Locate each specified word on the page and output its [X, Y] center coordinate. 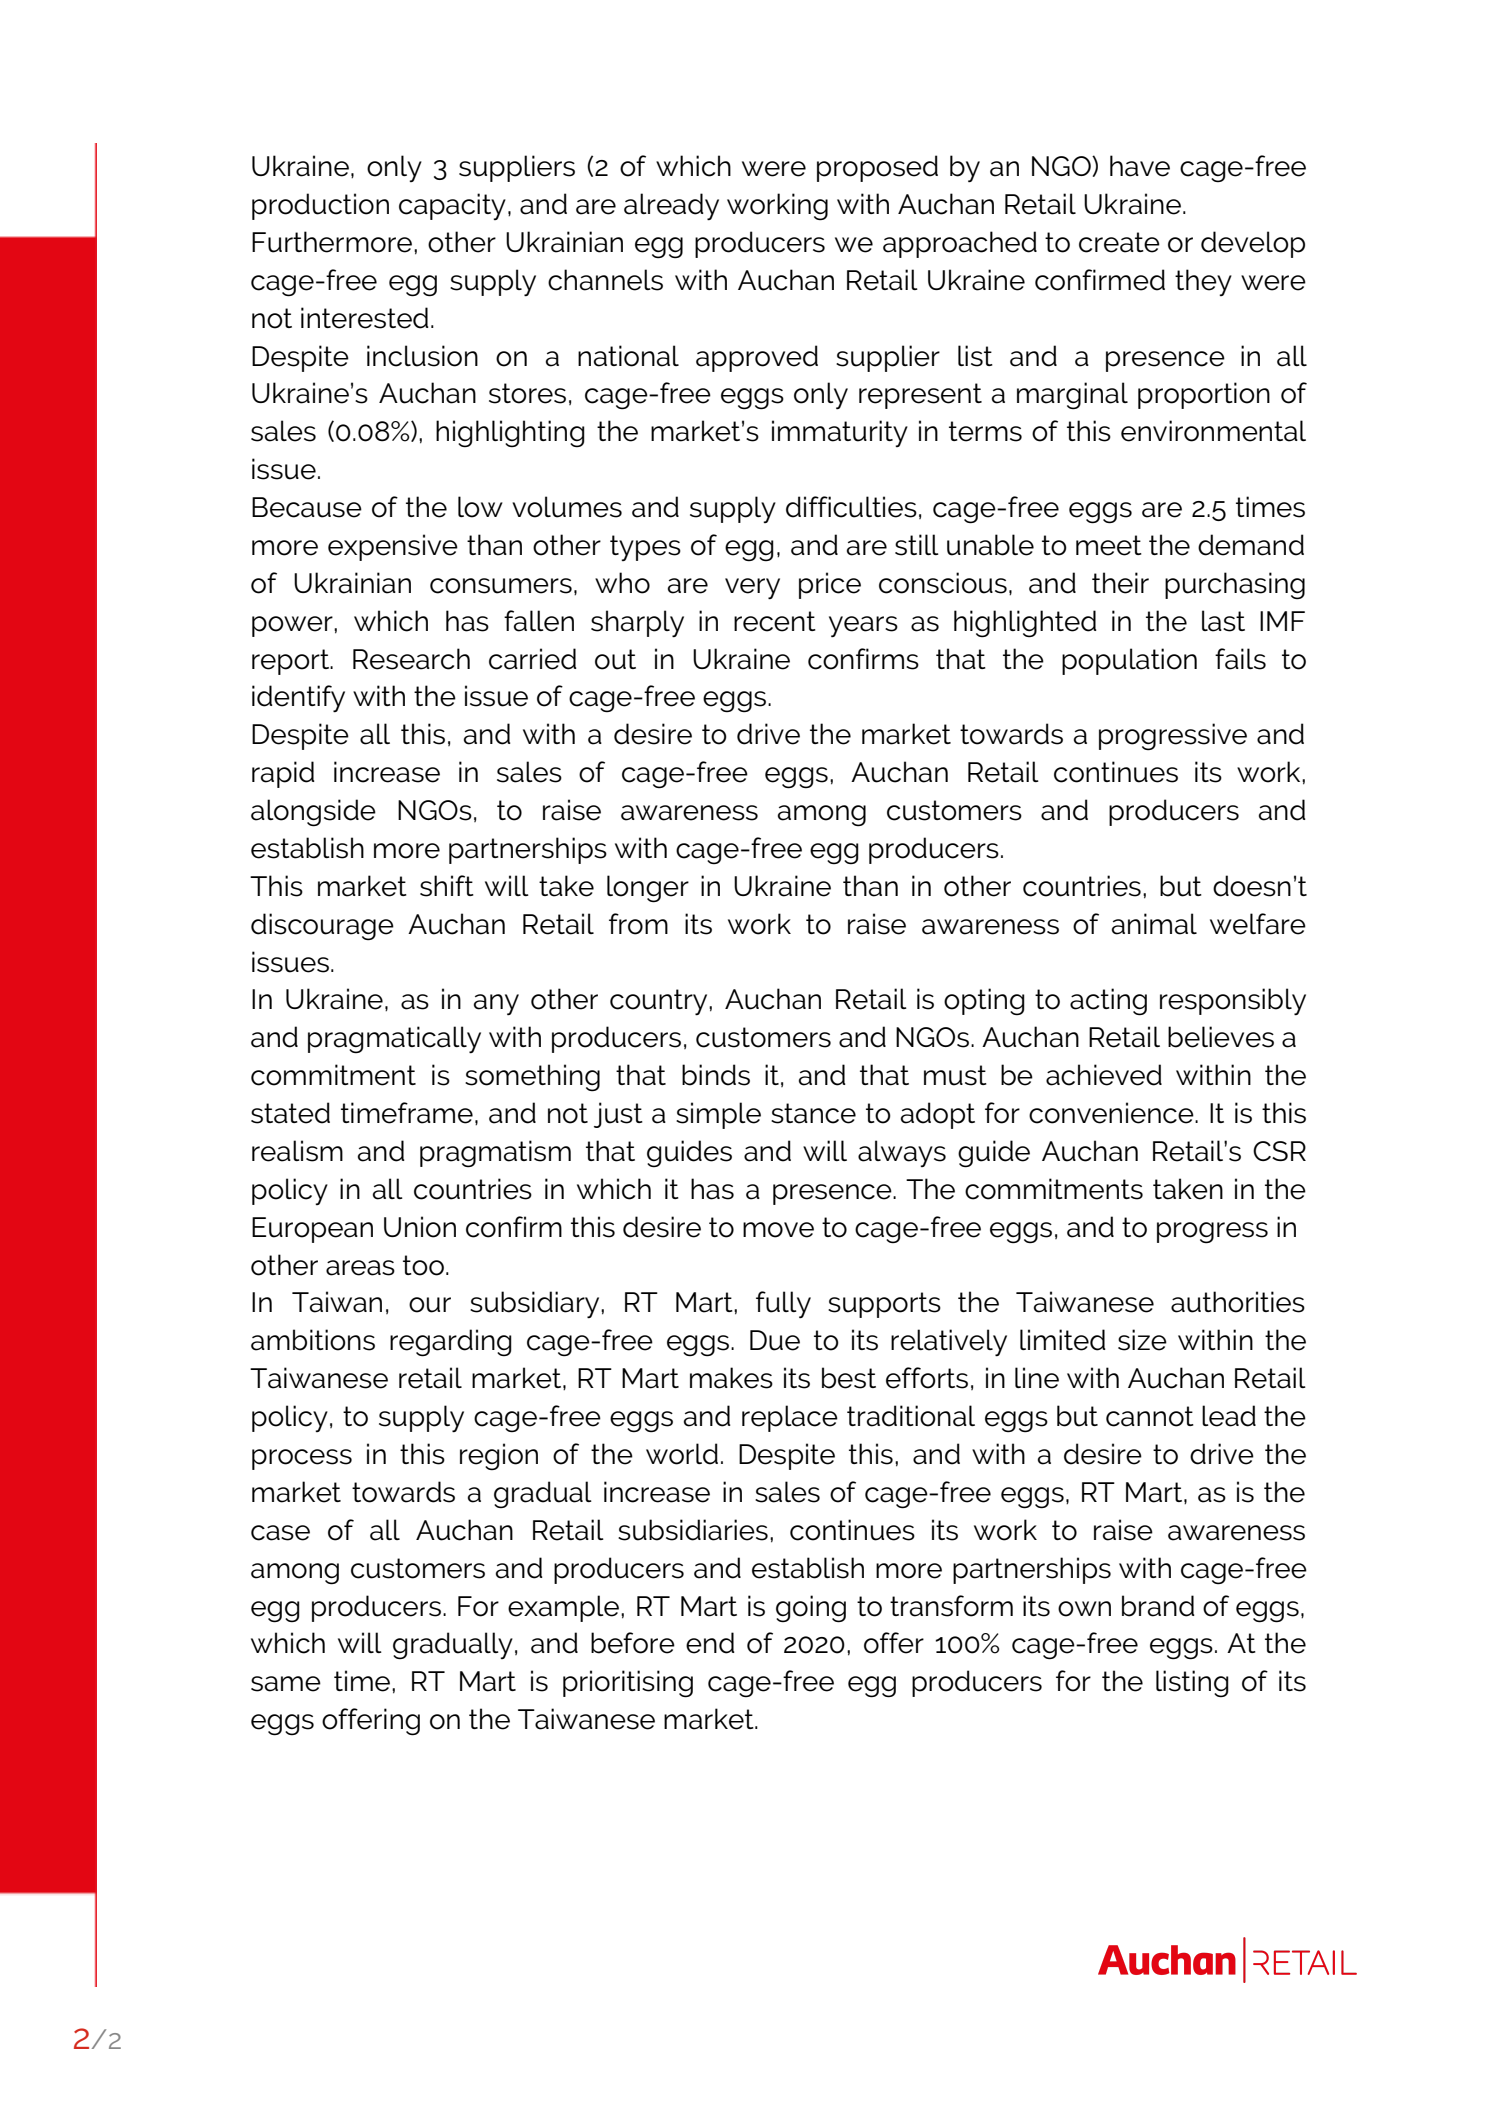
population [1129, 661]
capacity [452, 206]
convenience [1112, 1113]
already [671, 207]
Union [420, 1227]
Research [411, 659]
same [286, 1684]
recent [775, 621]
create [1119, 242]
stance [813, 1113]
